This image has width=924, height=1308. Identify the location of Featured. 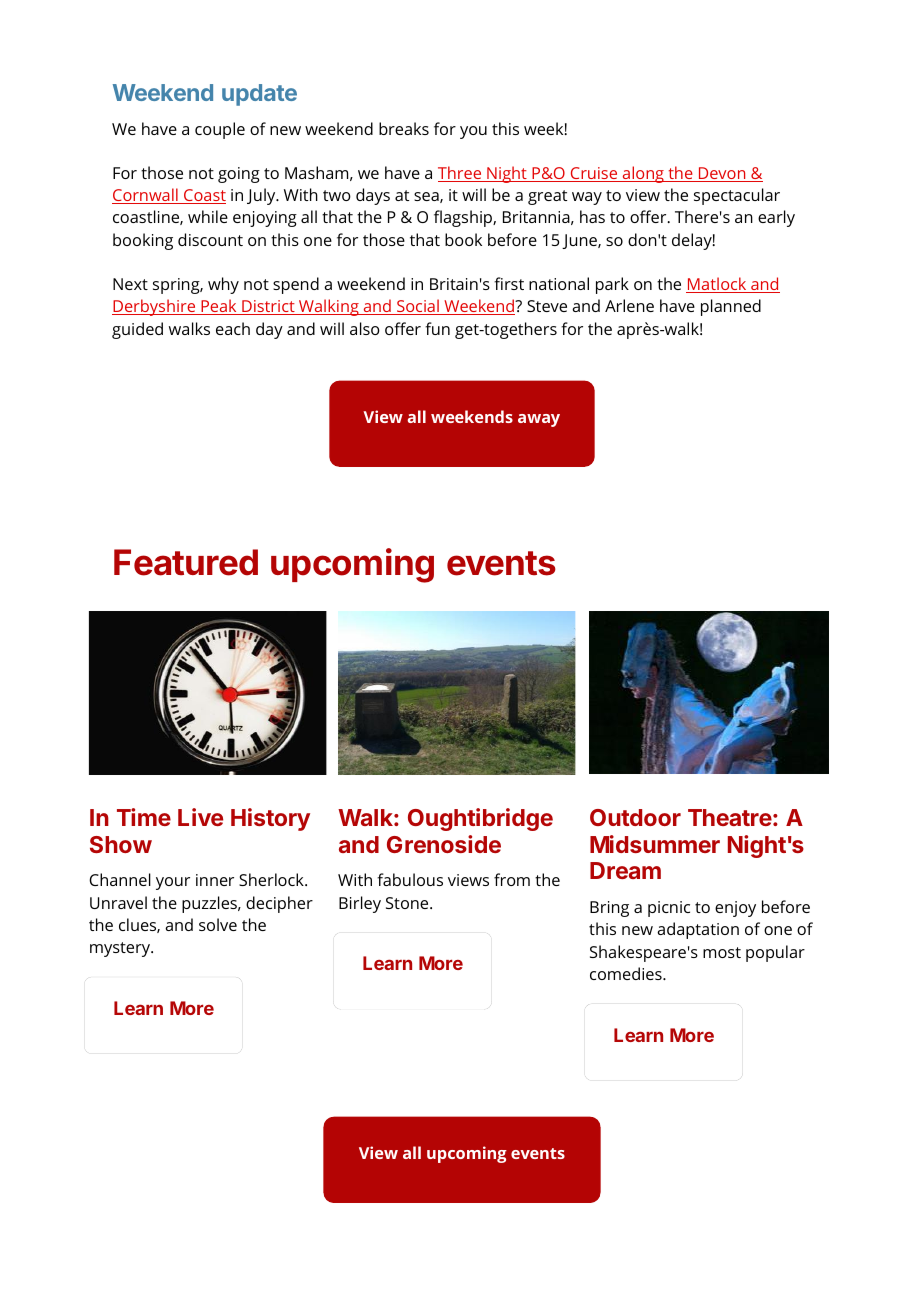
(186, 562).
